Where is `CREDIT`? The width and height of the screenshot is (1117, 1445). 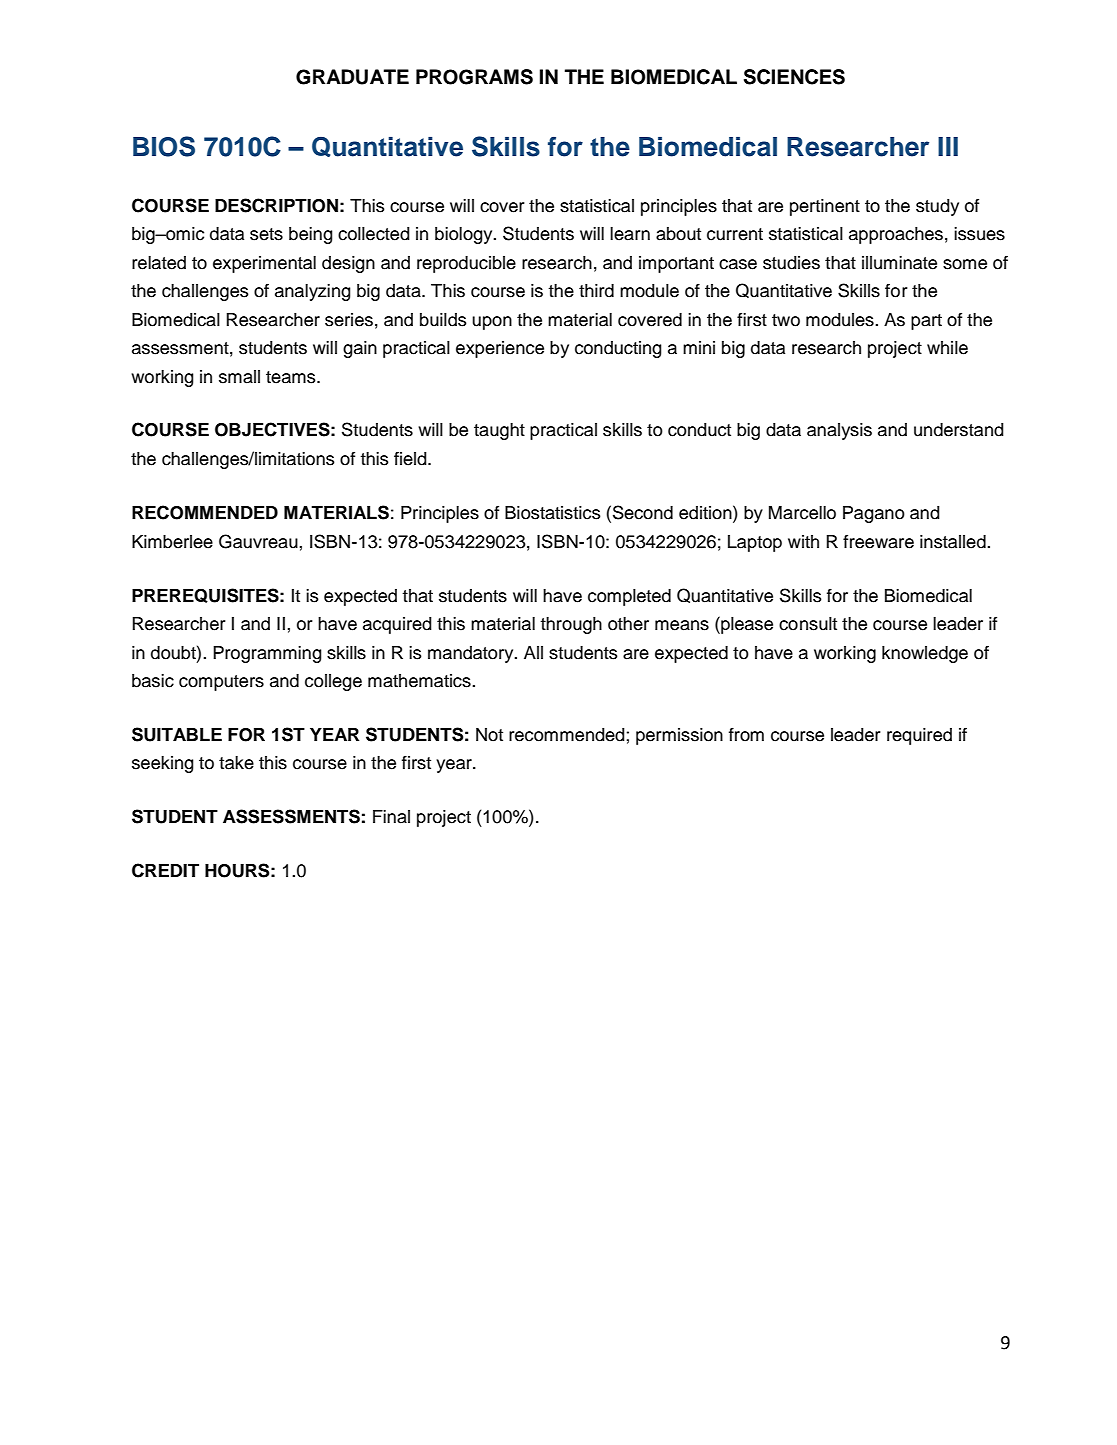
CREDIT is located at coordinates (165, 870).
